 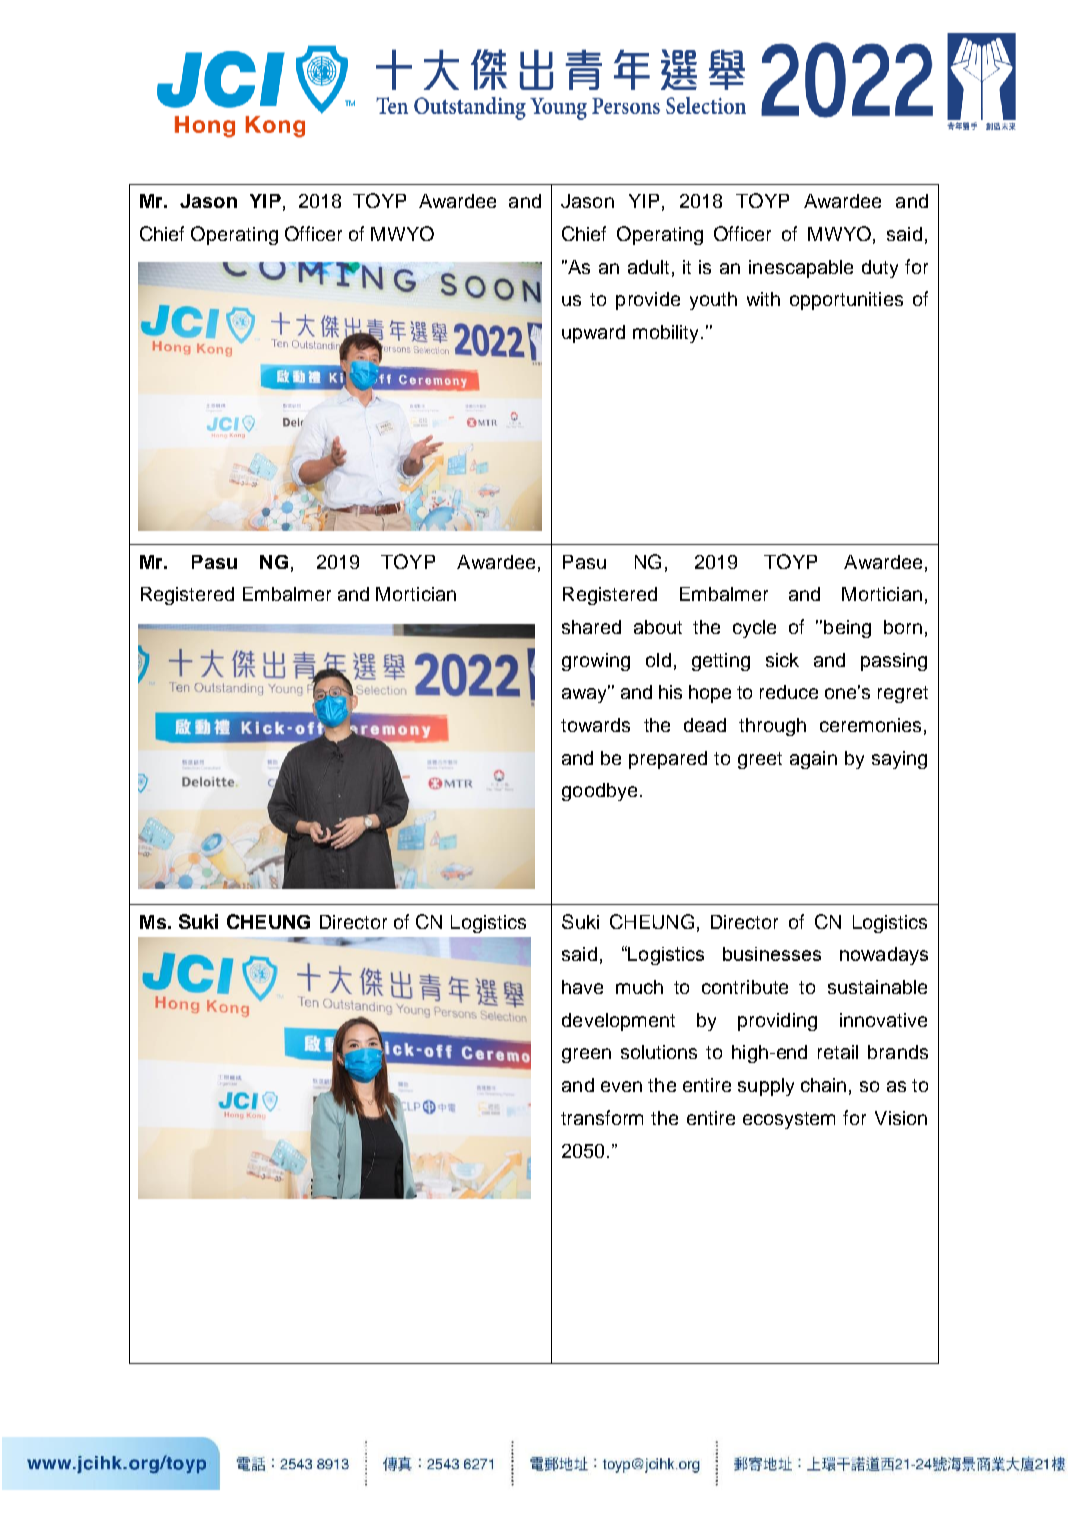 What do you see at coordinates (721, 662) in the page?
I see `getting` at bounding box center [721, 662].
